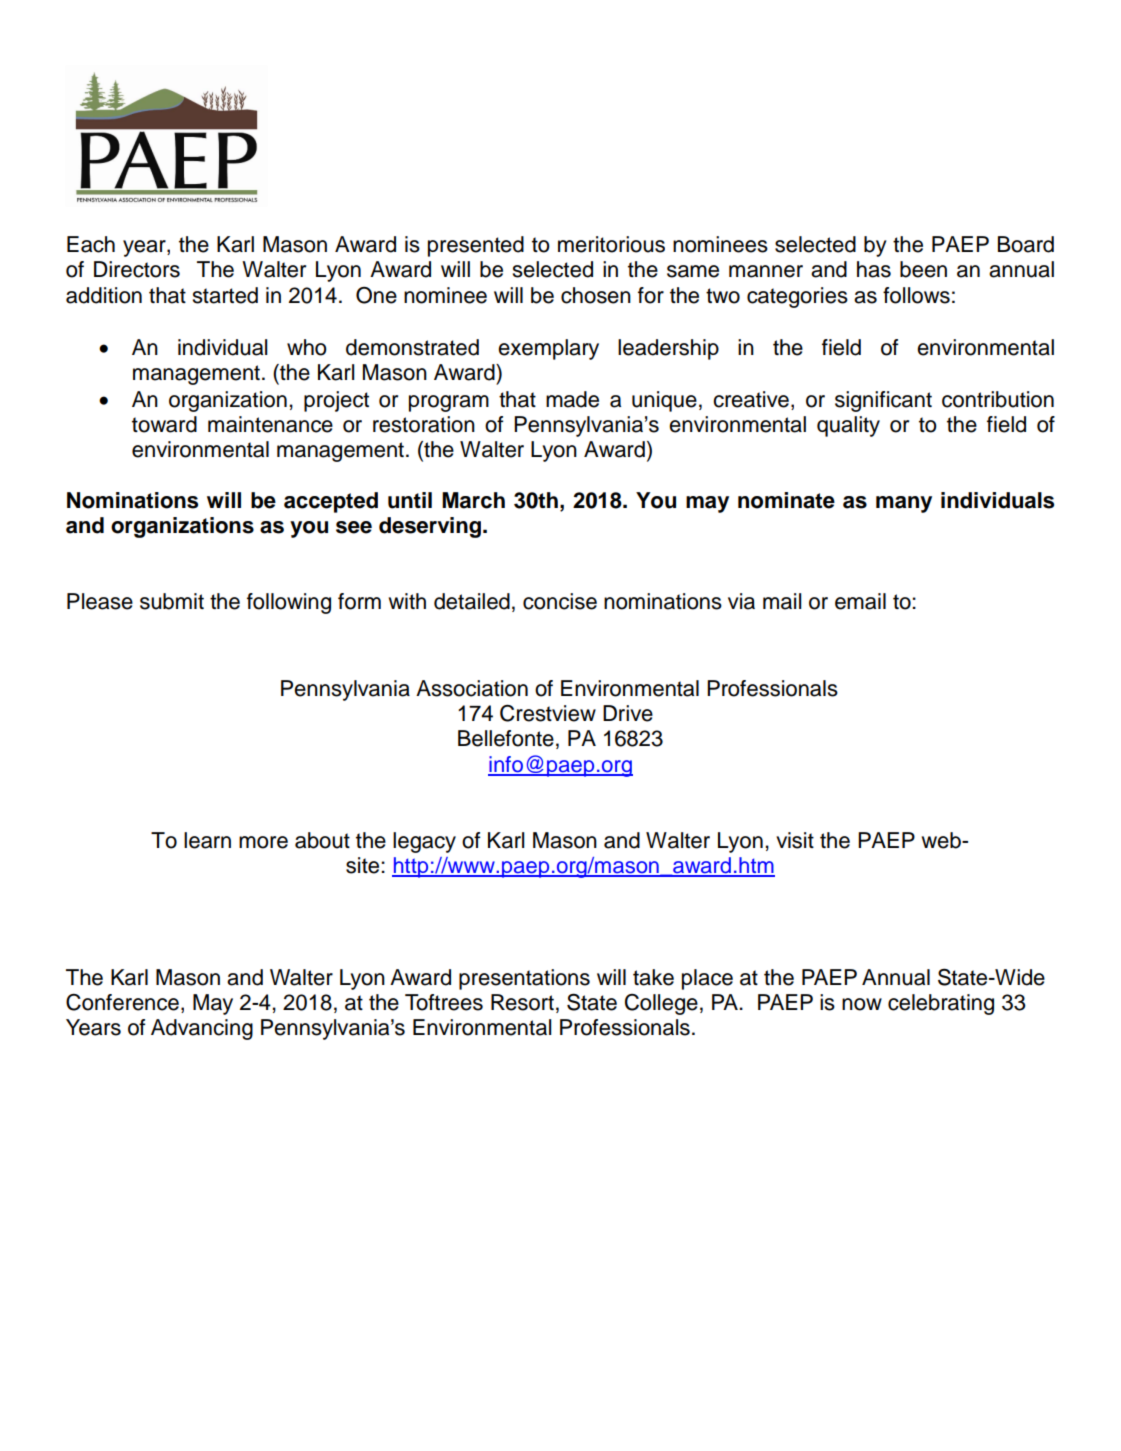  What do you see at coordinates (473, 500) in the document?
I see `March` at bounding box center [473, 500].
